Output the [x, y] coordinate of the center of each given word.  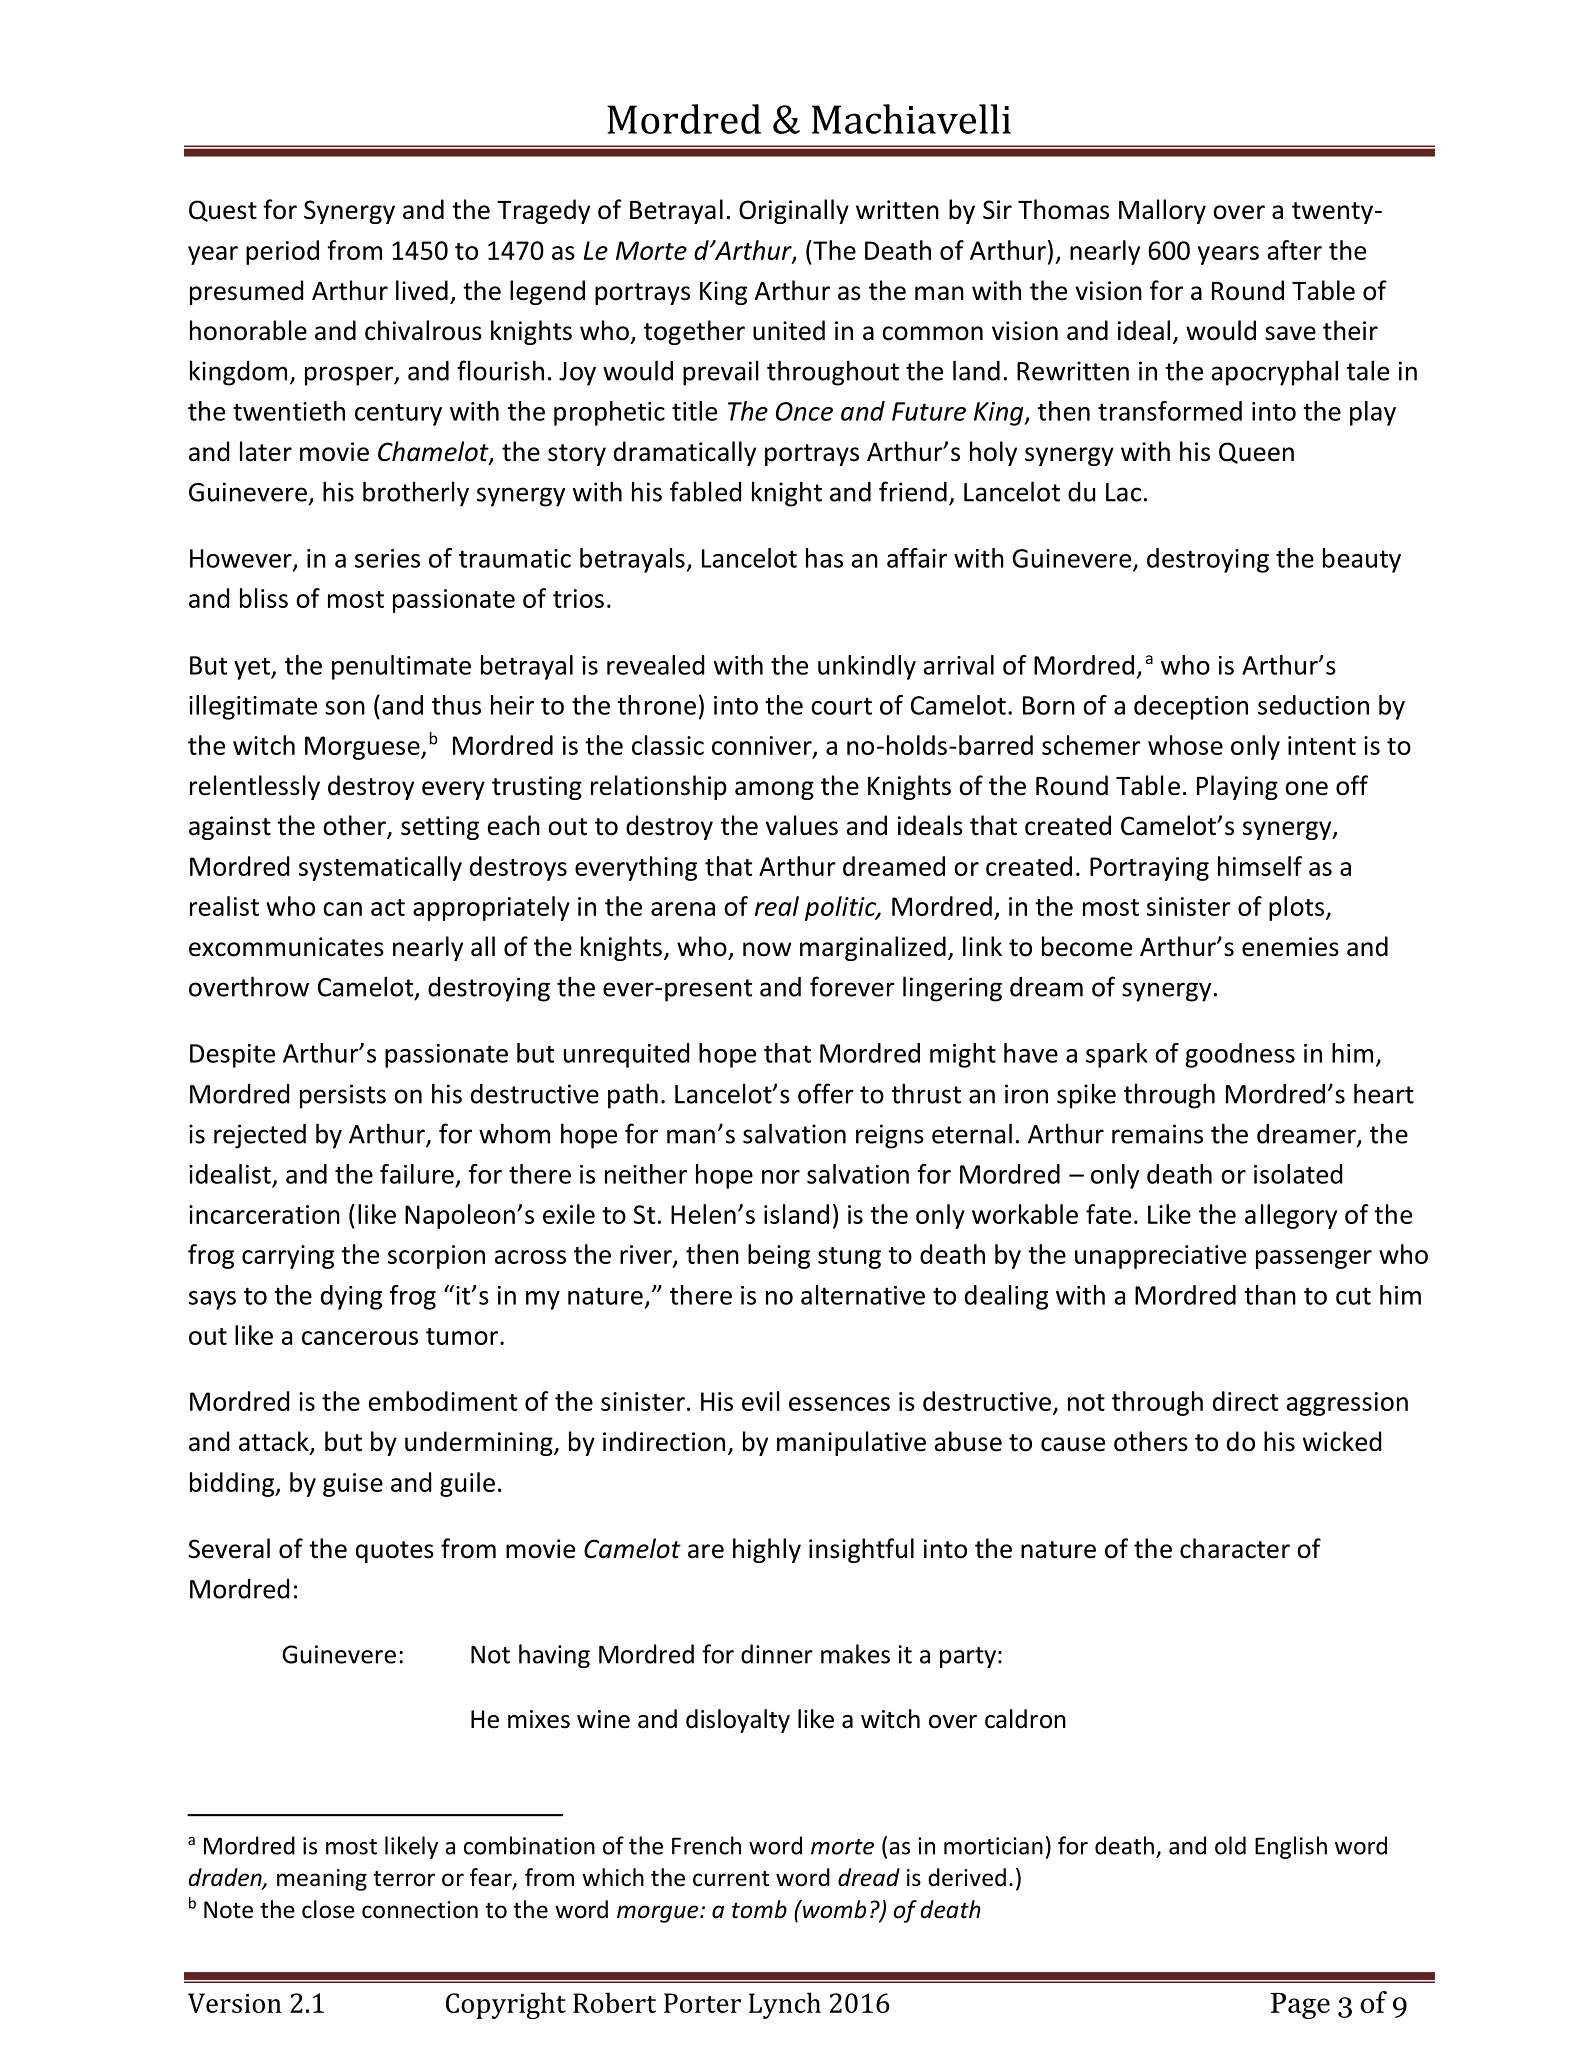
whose [1185, 745]
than [1270, 1295]
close [328, 1909]
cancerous [360, 1338]
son [345, 708]
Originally [794, 211]
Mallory [1162, 211]
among [774, 790]
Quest [223, 211]
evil [761, 1401]
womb [833, 1909]
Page [1300, 2006]
